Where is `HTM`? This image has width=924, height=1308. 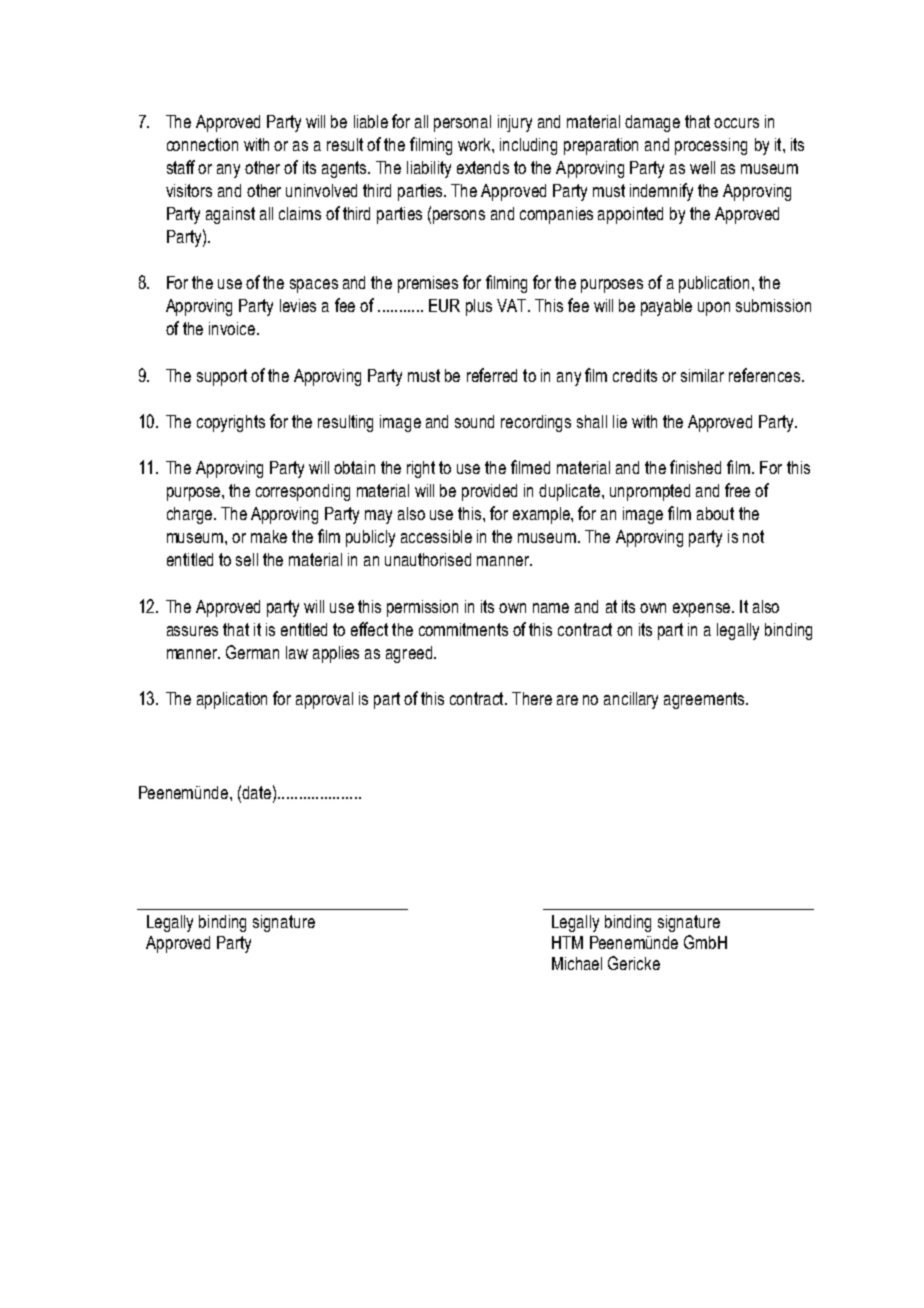 HTM is located at coordinates (567, 942).
